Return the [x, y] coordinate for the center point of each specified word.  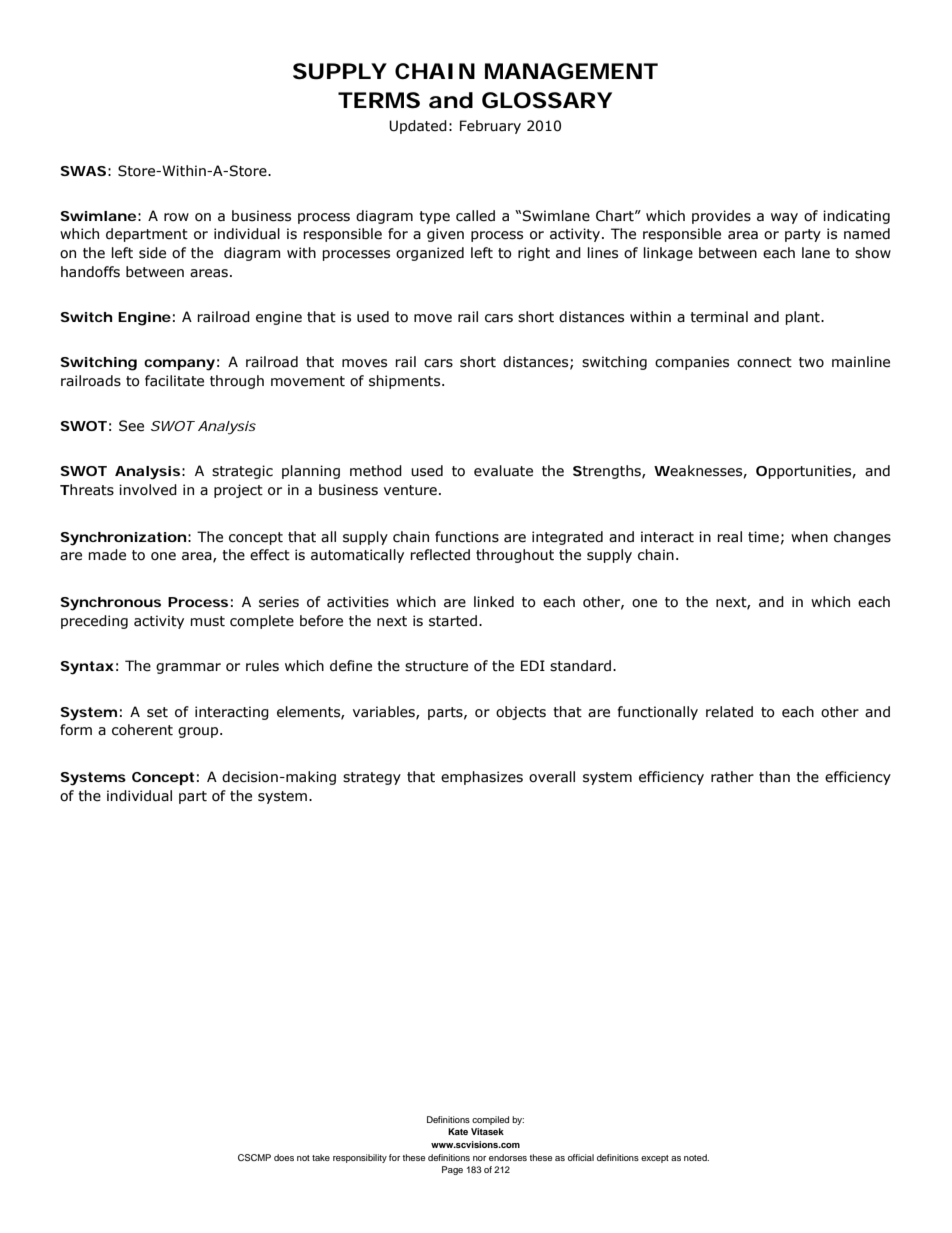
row [176, 217]
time [763, 537]
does [284, 1157]
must [207, 621]
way [784, 218]
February [490, 127]
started [453, 621]
